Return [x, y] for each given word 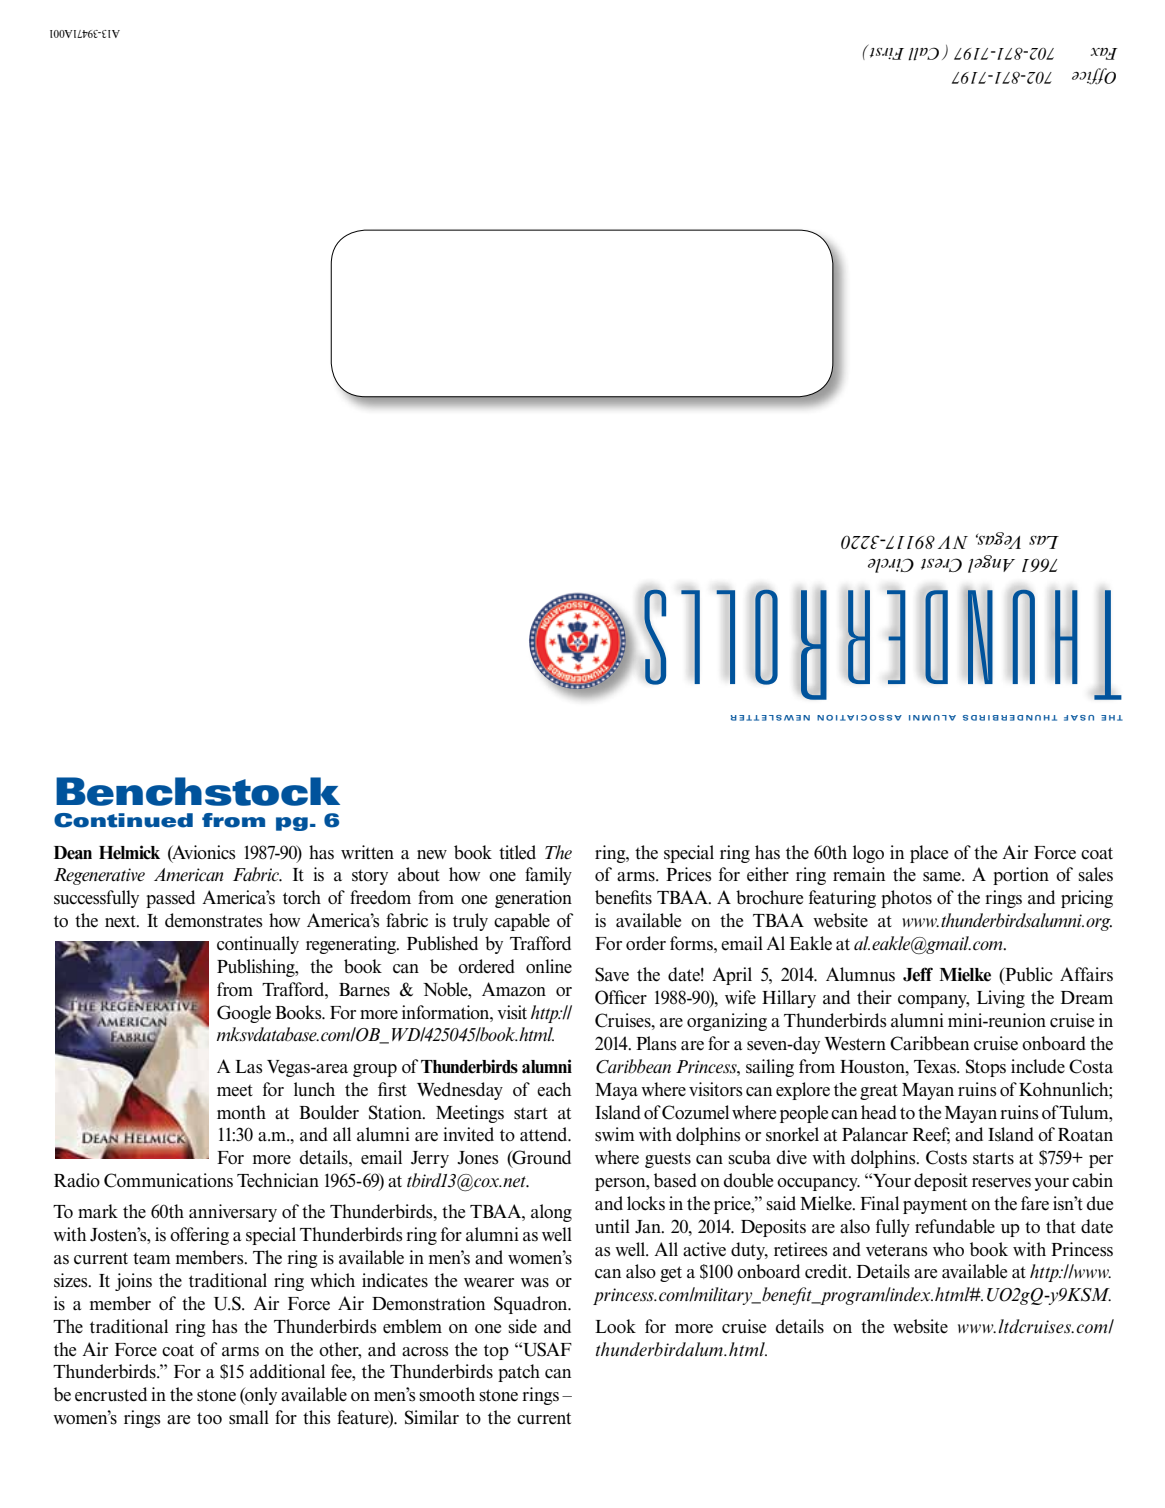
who [948, 1249]
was [535, 1283]
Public [1028, 975]
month [241, 1112]
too [209, 1418]
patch [519, 1373]
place [929, 854]
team [152, 1259]
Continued [123, 820]
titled [517, 852]
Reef [931, 1135]
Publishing [257, 968]
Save [612, 974]
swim [615, 1134]
